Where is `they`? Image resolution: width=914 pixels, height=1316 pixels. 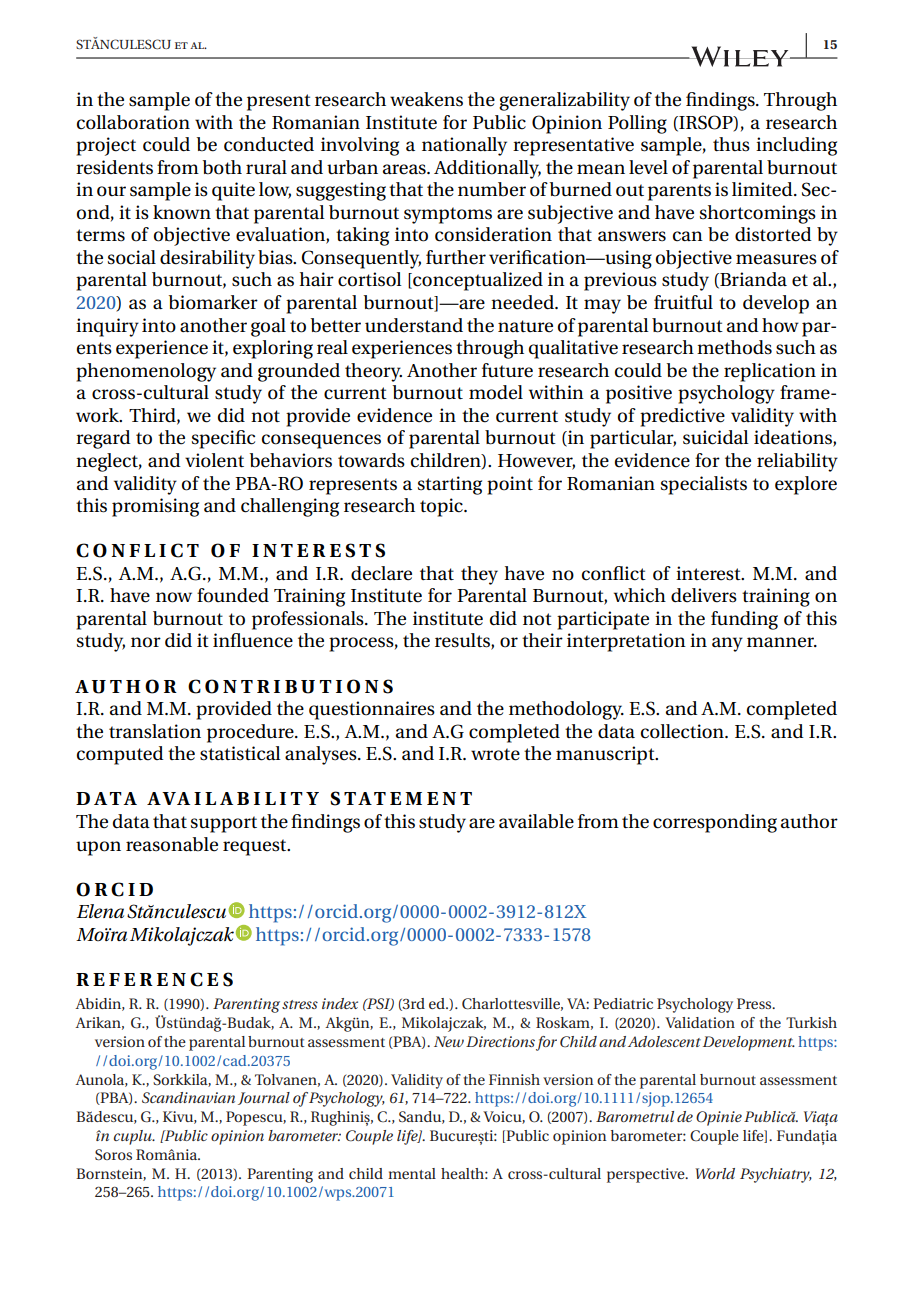
they is located at coordinates (479, 575).
